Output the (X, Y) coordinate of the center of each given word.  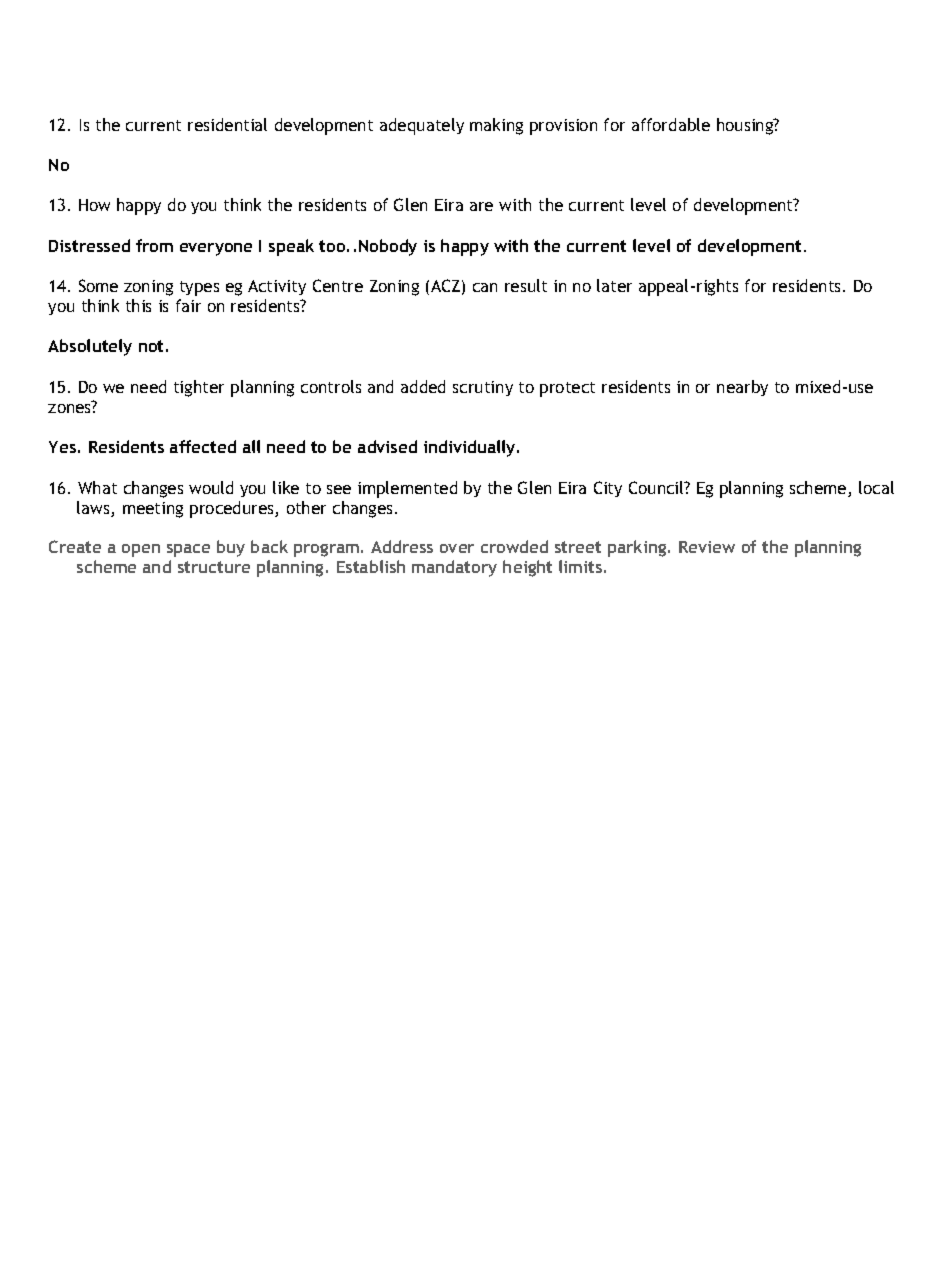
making (496, 126)
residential (227, 124)
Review (707, 547)
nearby (742, 388)
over (457, 548)
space (188, 550)
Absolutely (90, 347)
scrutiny (483, 388)
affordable (671, 124)
